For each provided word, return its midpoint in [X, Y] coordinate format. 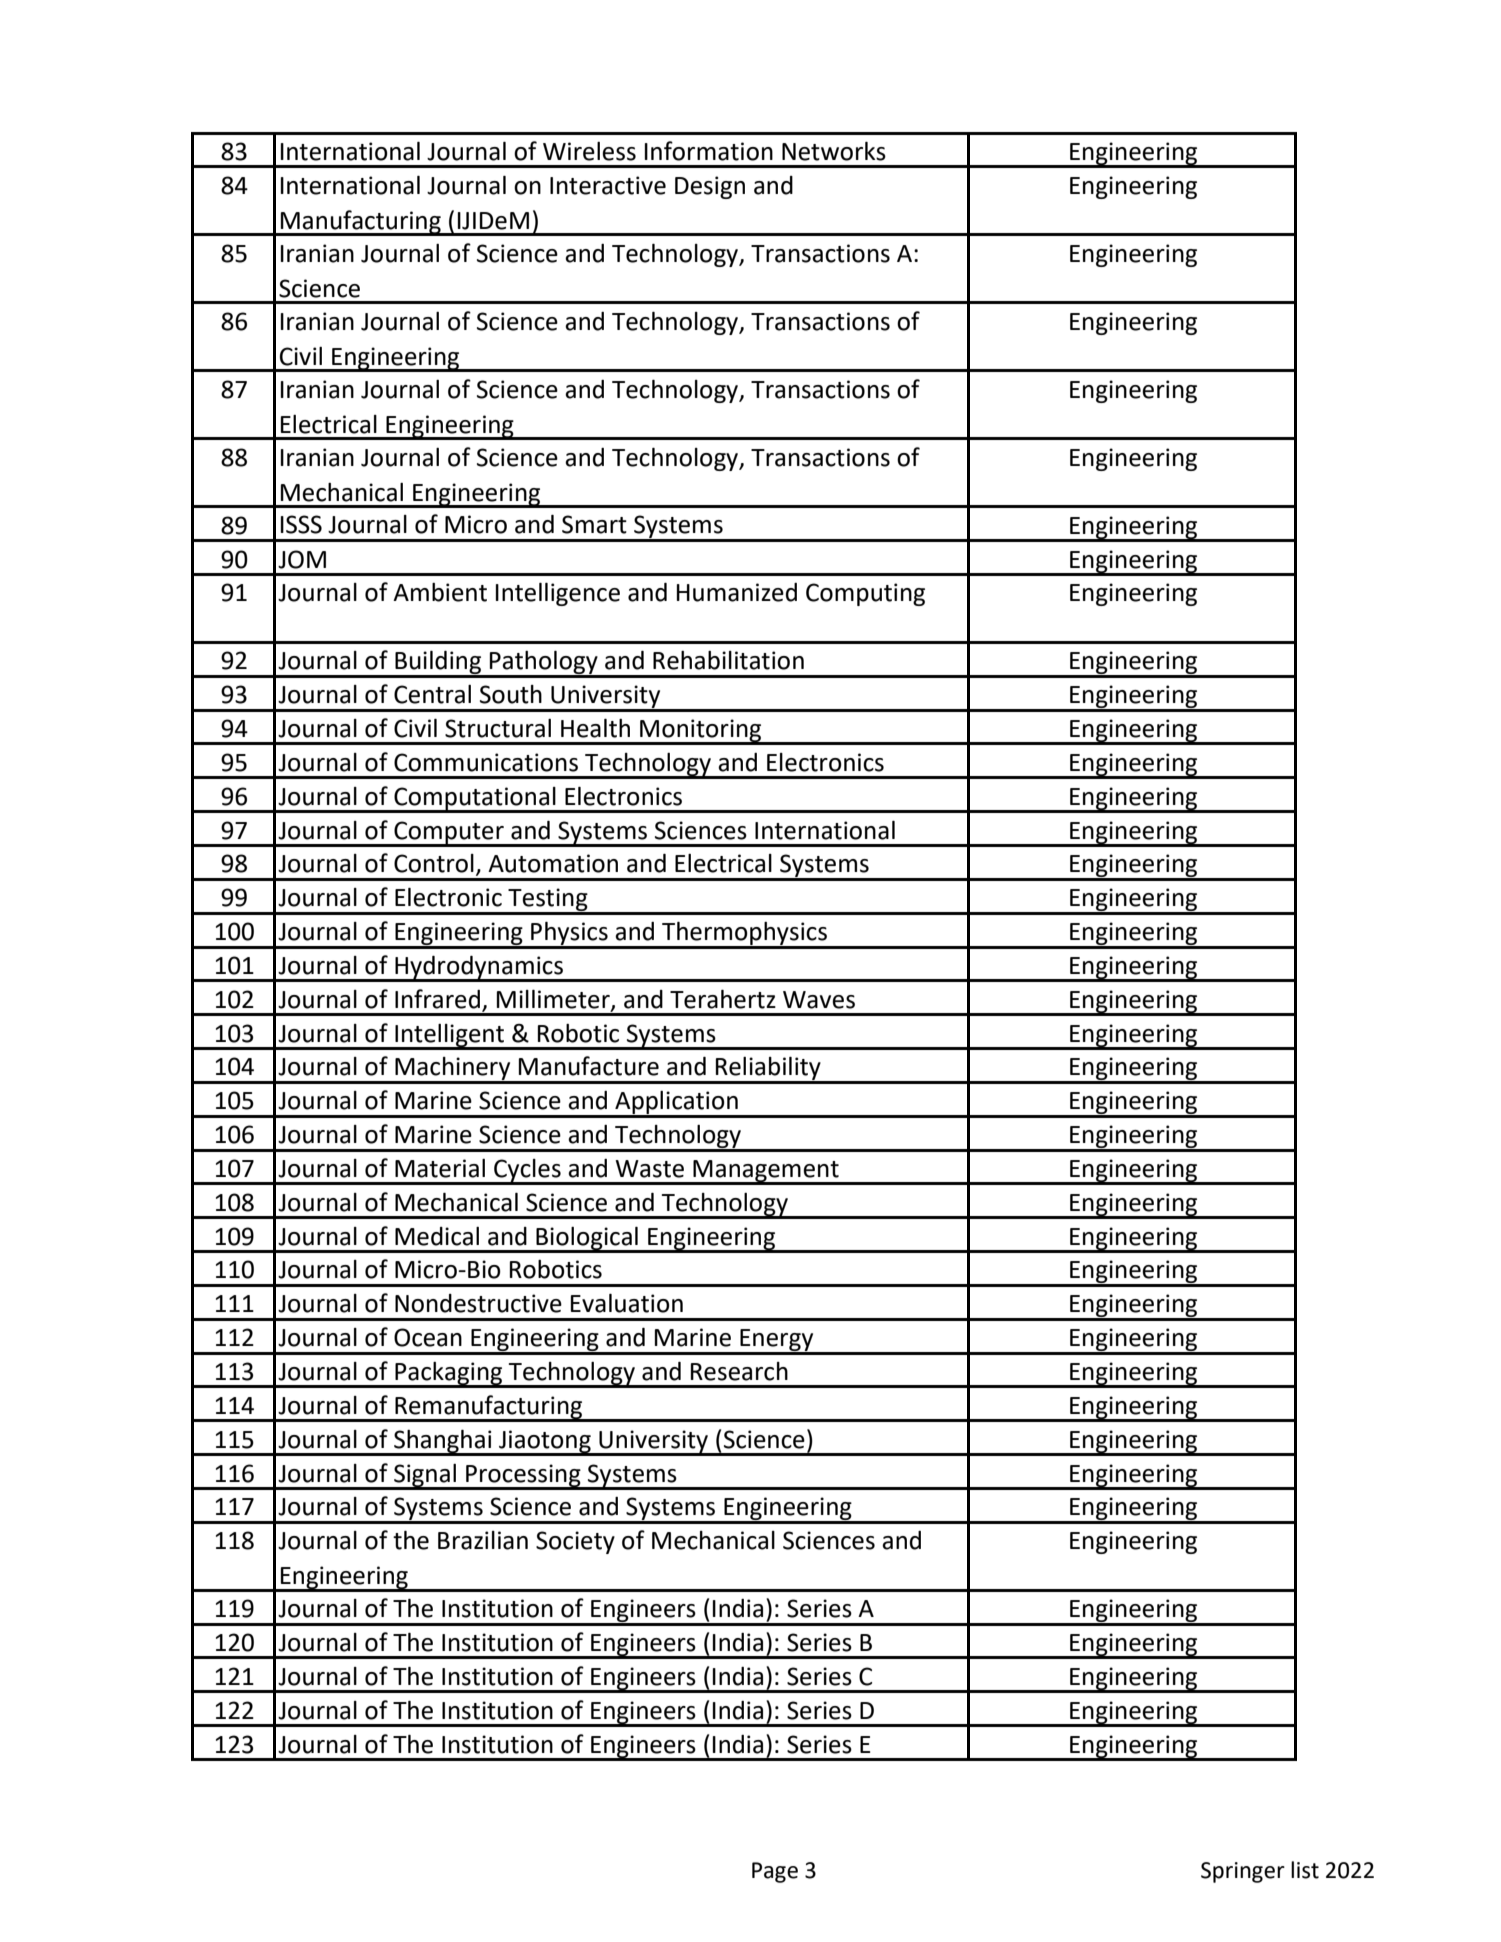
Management [766, 1172]
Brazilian [483, 1540]
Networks [834, 151]
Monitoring [701, 731]
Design [710, 187]
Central [432, 694]
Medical [437, 1236]
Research [739, 1371]
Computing [865, 594]
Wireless [589, 151]
